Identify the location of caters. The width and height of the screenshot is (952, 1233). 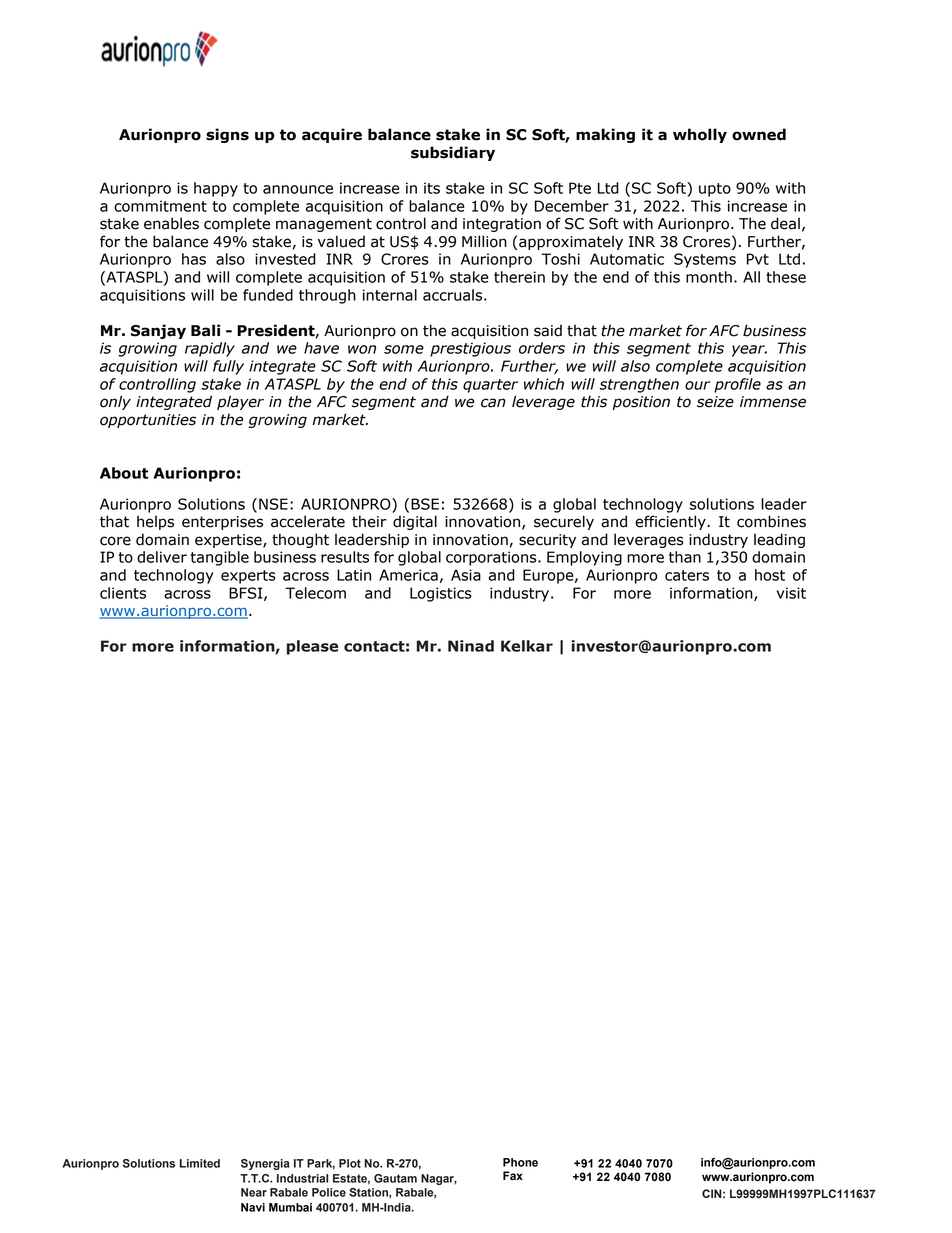
(687, 575).
